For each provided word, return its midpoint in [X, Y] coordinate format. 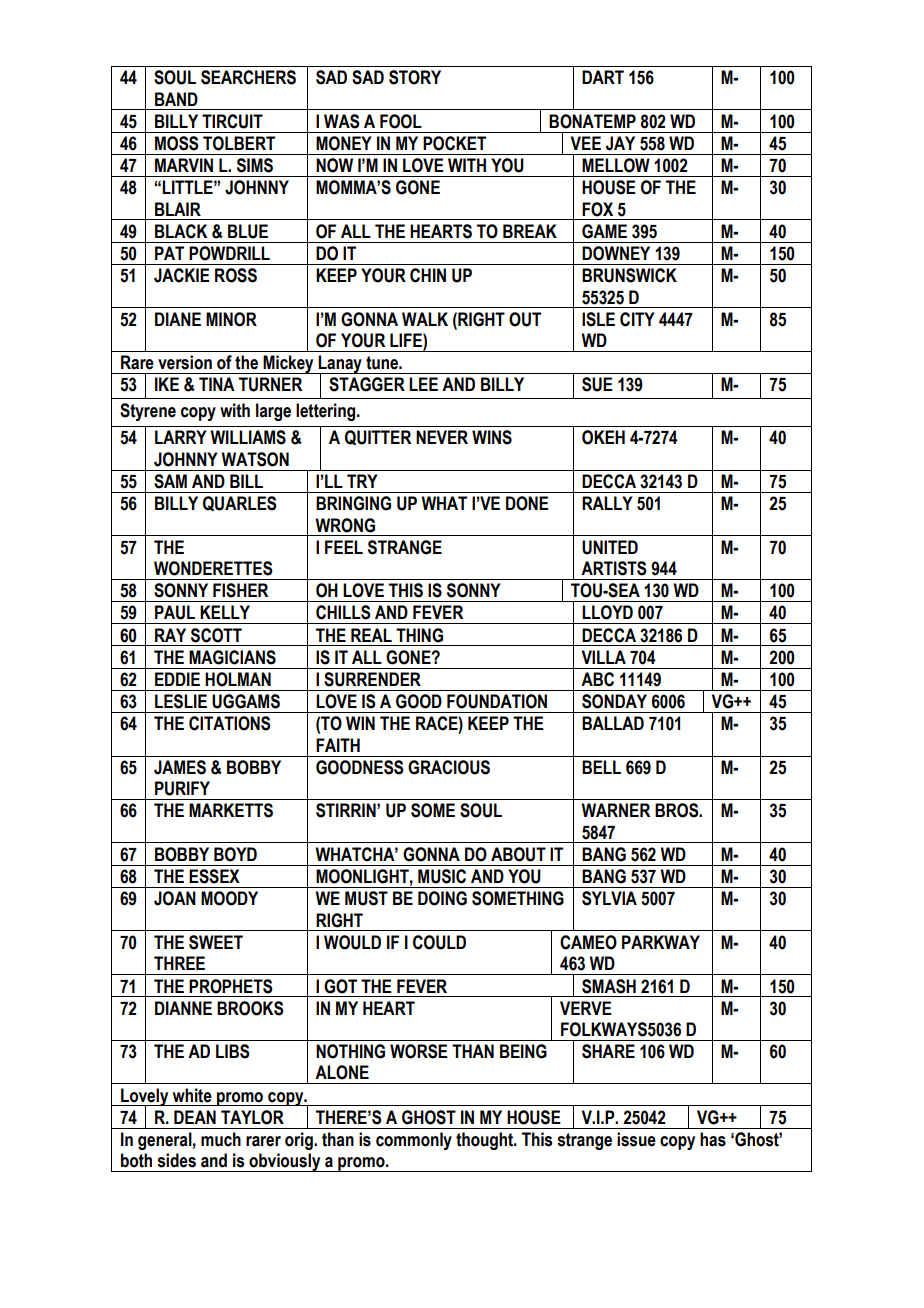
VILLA [603, 657]
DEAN [195, 1117]
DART [603, 77]
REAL [371, 635]
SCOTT [216, 635]
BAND [176, 99]
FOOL [401, 121]
